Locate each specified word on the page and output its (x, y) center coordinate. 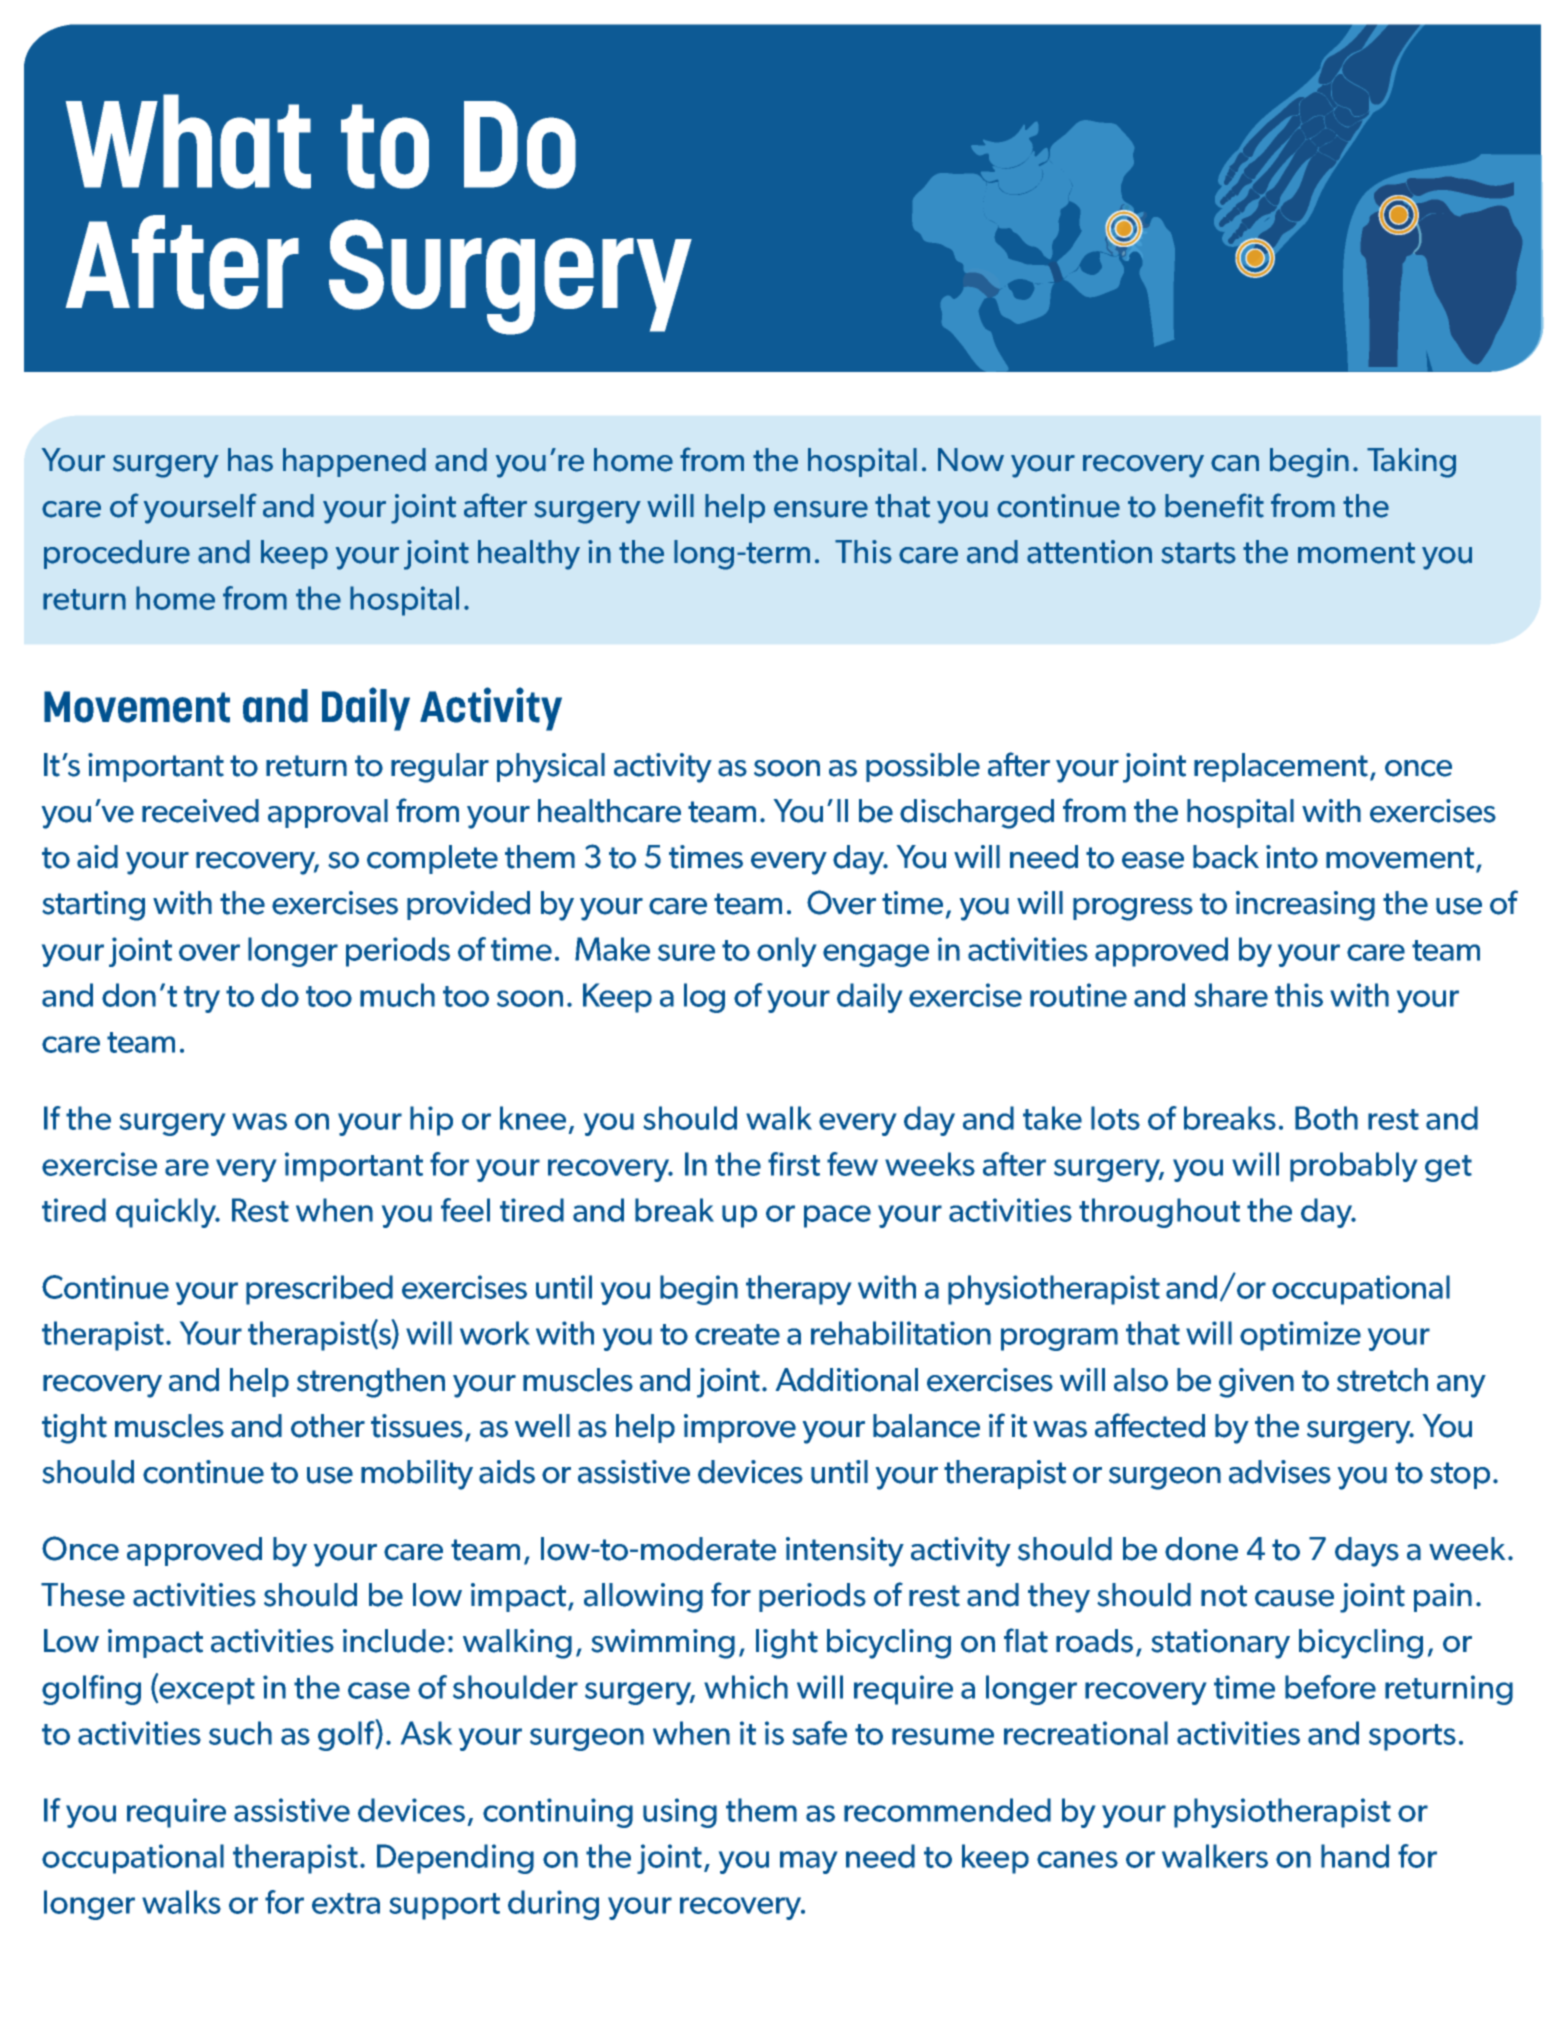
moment (1356, 553)
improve (740, 1428)
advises (1280, 1472)
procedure (117, 554)
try (202, 999)
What (188, 141)
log (704, 998)
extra (346, 1903)
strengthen (371, 1383)
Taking (1411, 463)
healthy (529, 555)
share (1231, 995)
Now (971, 460)
